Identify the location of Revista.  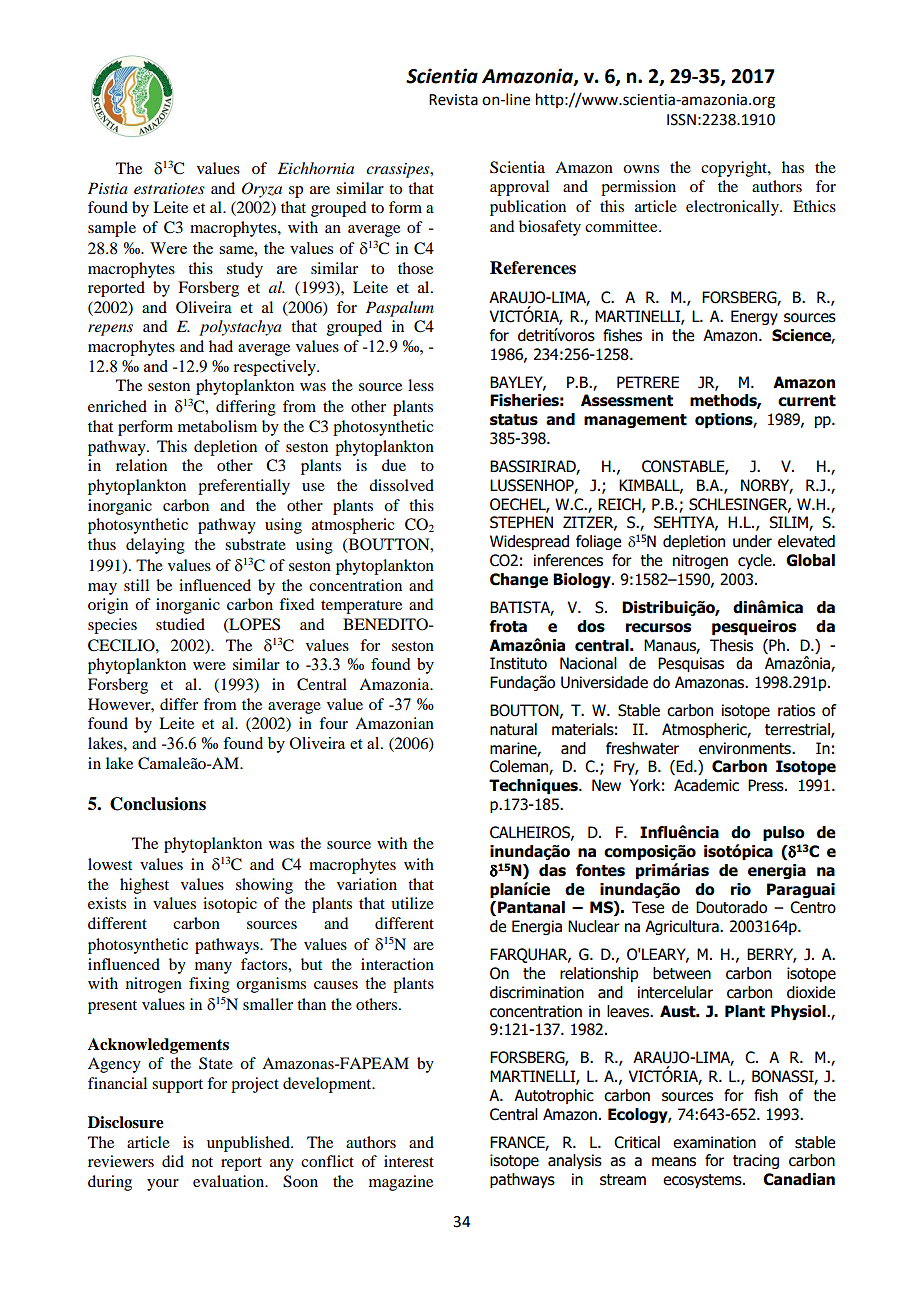
(453, 100).
